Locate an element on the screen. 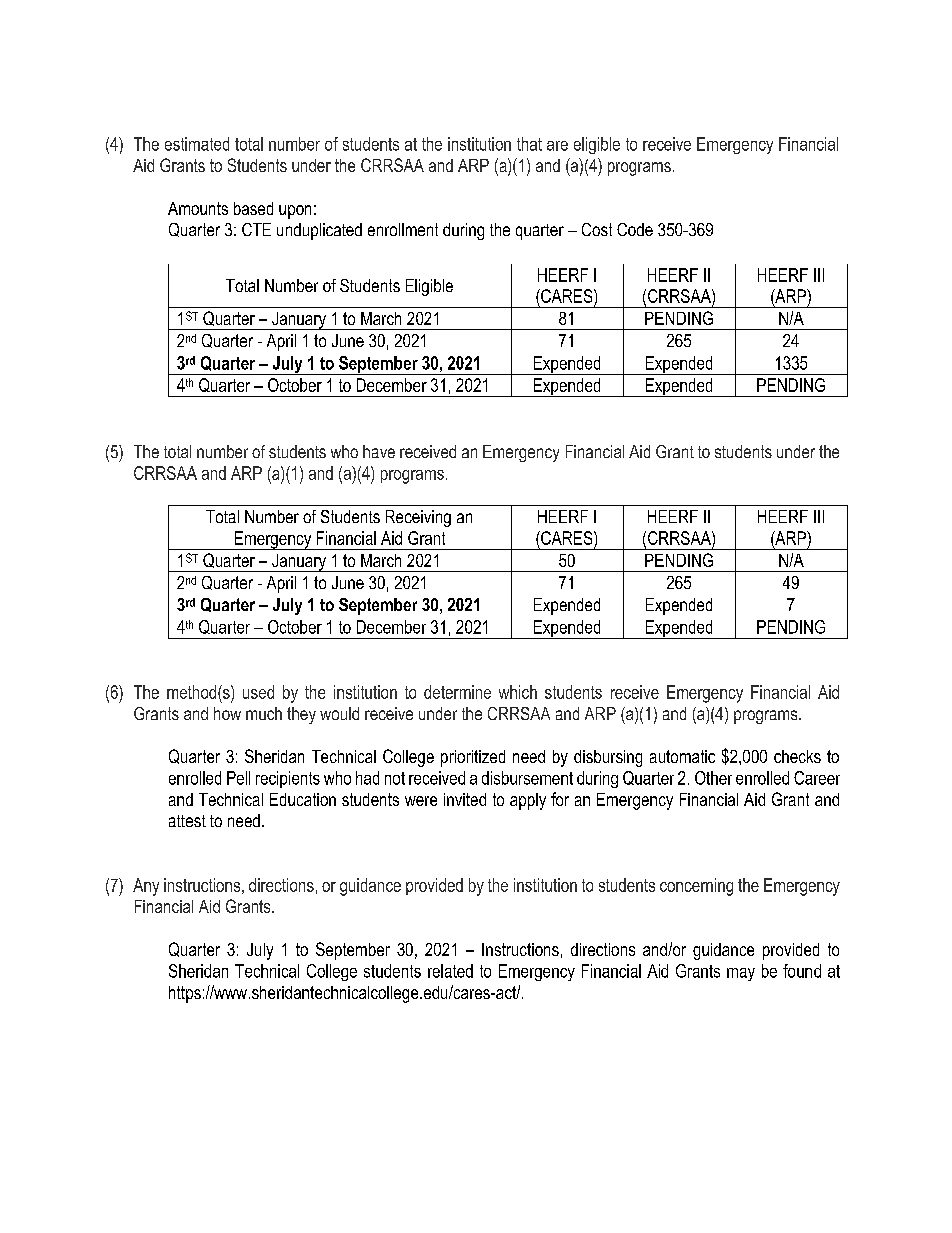 This screenshot has width=952, height=1233. that is located at coordinates (529, 144).
